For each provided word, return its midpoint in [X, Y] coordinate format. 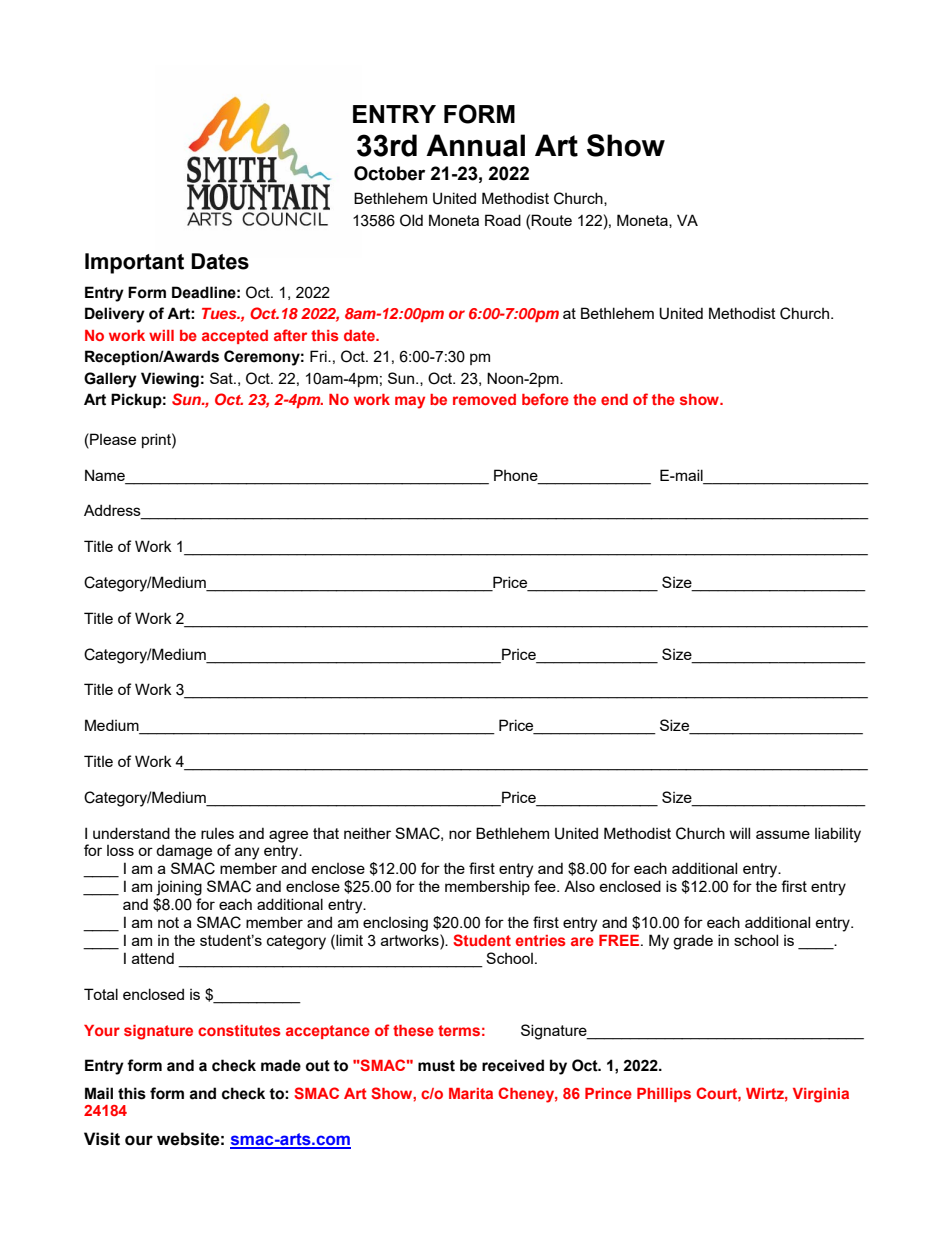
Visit [102, 1139]
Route [551, 220]
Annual [475, 145]
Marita [471, 1093]
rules [217, 833]
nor [460, 834]
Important [134, 263]
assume [783, 834]
